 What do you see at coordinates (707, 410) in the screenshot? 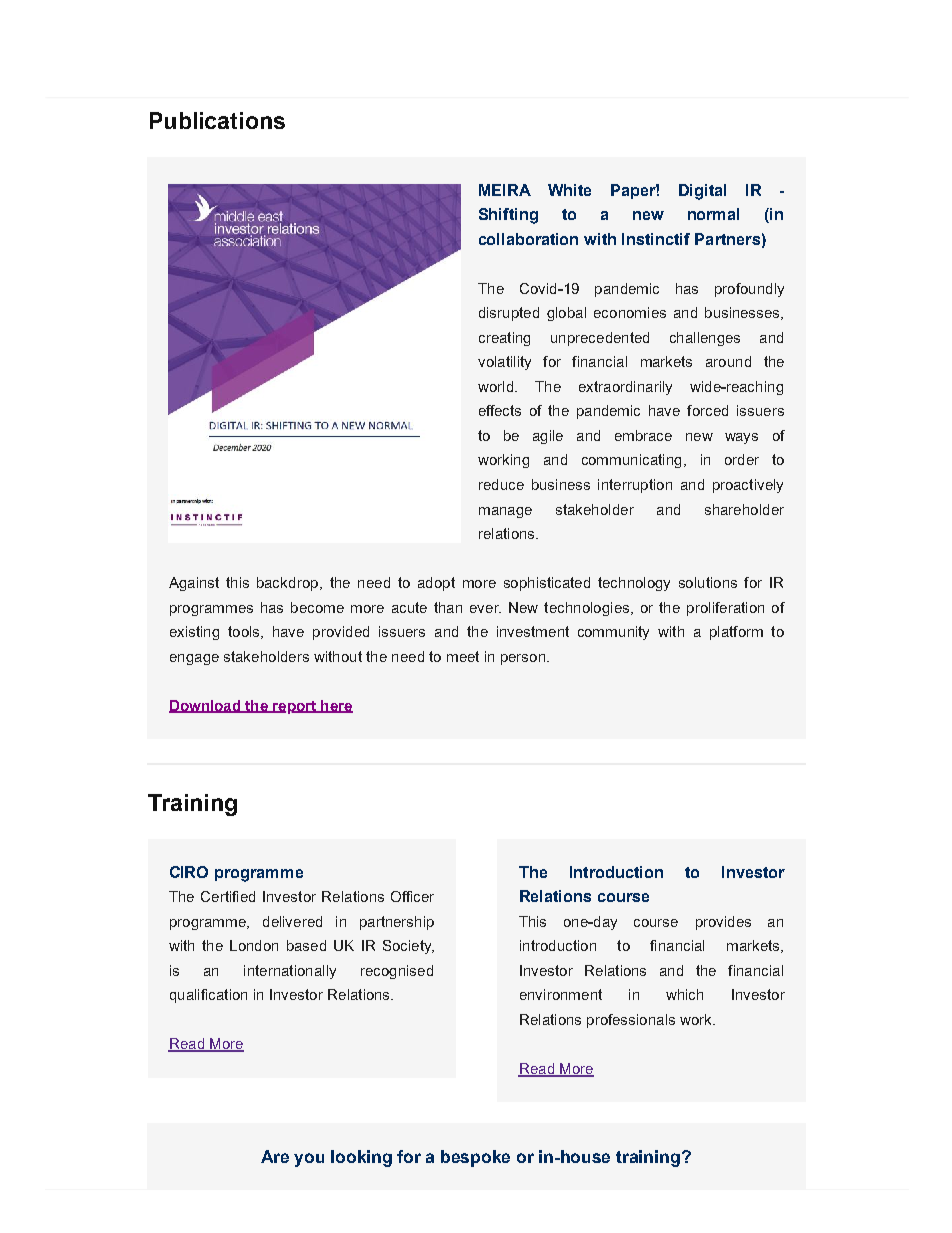
I see `forced` at bounding box center [707, 410].
